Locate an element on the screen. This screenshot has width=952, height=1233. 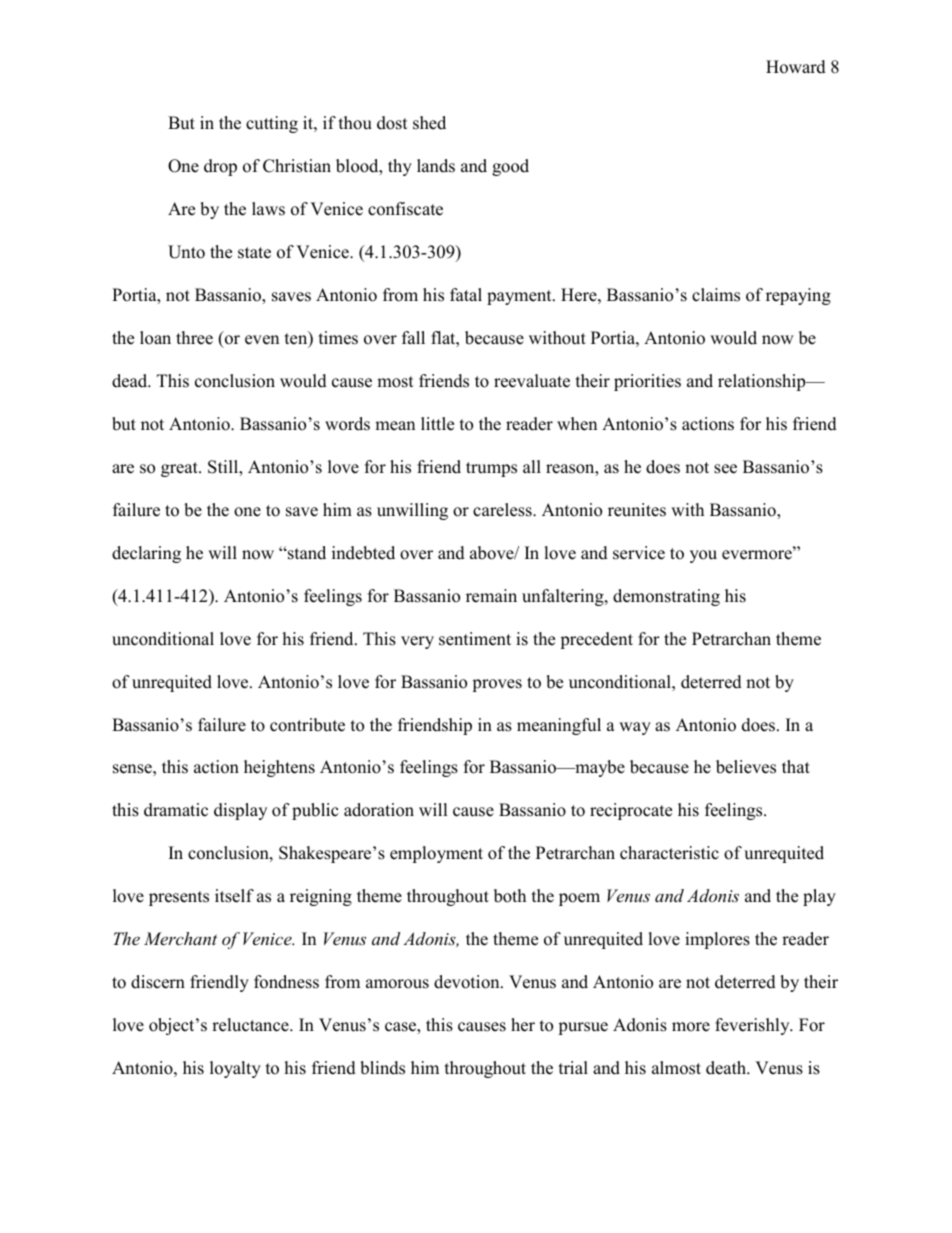
cutting is located at coordinates (272, 124).
